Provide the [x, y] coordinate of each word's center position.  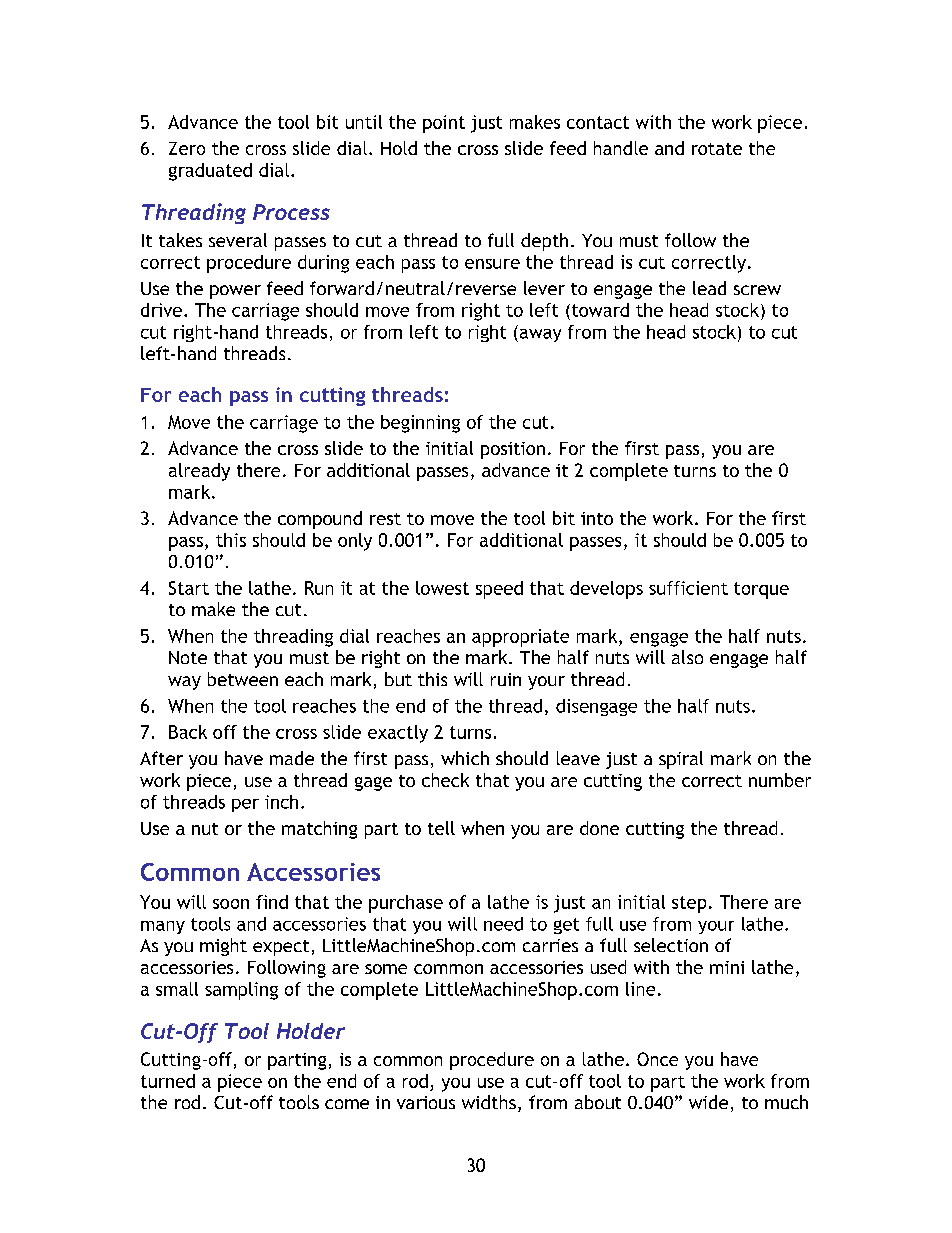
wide [708, 1102]
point [444, 124]
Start [189, 588]
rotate [717, 149]
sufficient [688, 588]
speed [499, 590]
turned [168, 1081]
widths [489, 1102]
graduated [210, 172]
